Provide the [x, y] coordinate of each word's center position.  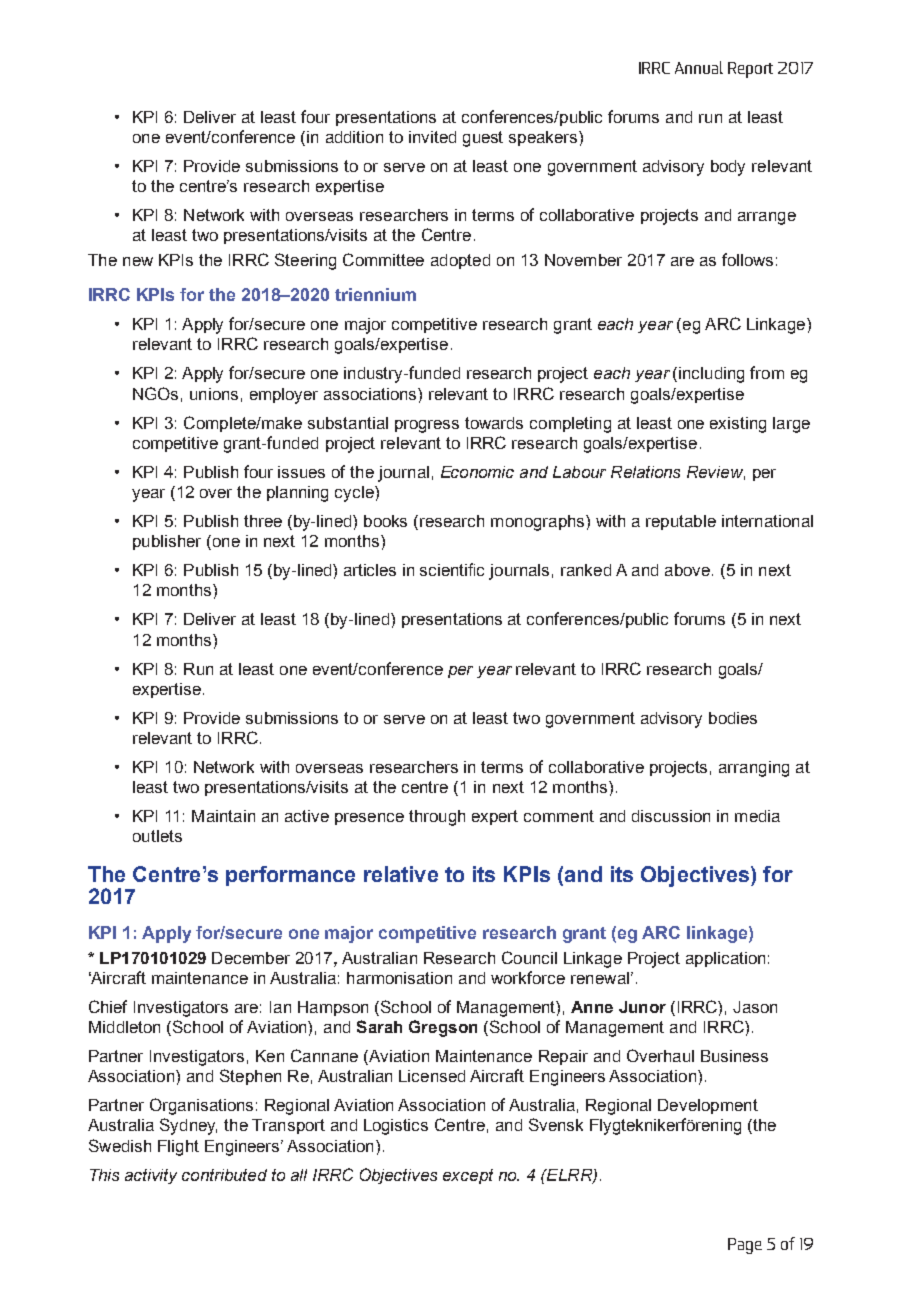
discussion [671, 816]
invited [432, 137]
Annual [699, 67]
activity [151, 1176]
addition [354, 137]
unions [214, 394]
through [437, 818]
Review [716, 473]
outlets [157, 836]
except [468, 1176]
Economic [477, 472]
